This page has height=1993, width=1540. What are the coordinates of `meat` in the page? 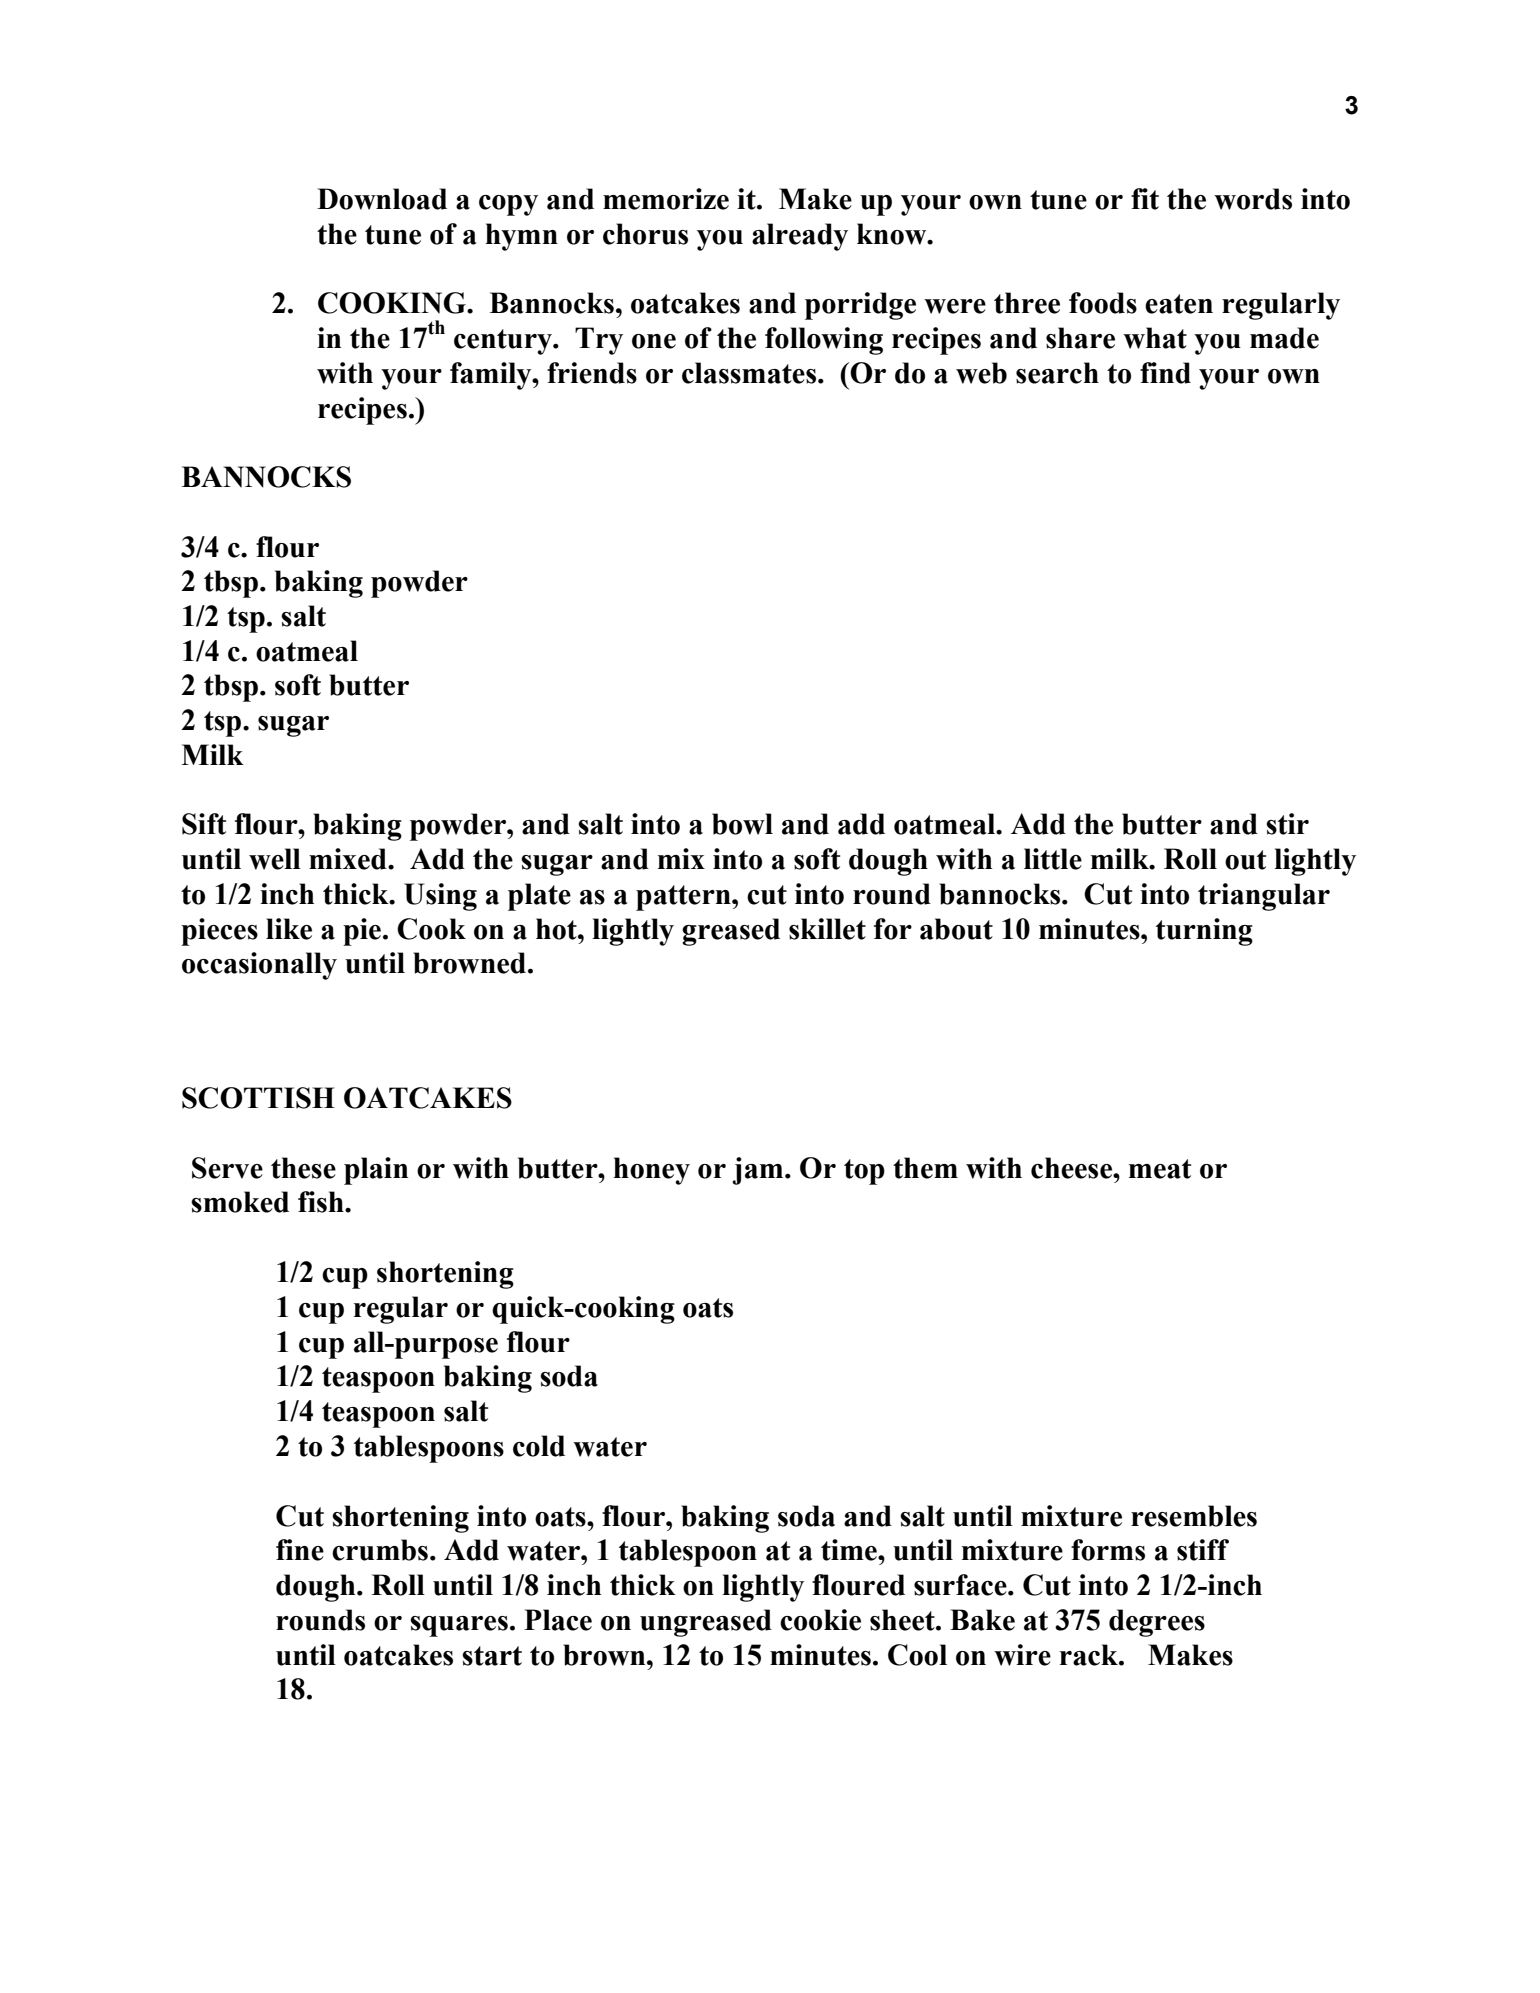 It's located at (1160, 1169).
